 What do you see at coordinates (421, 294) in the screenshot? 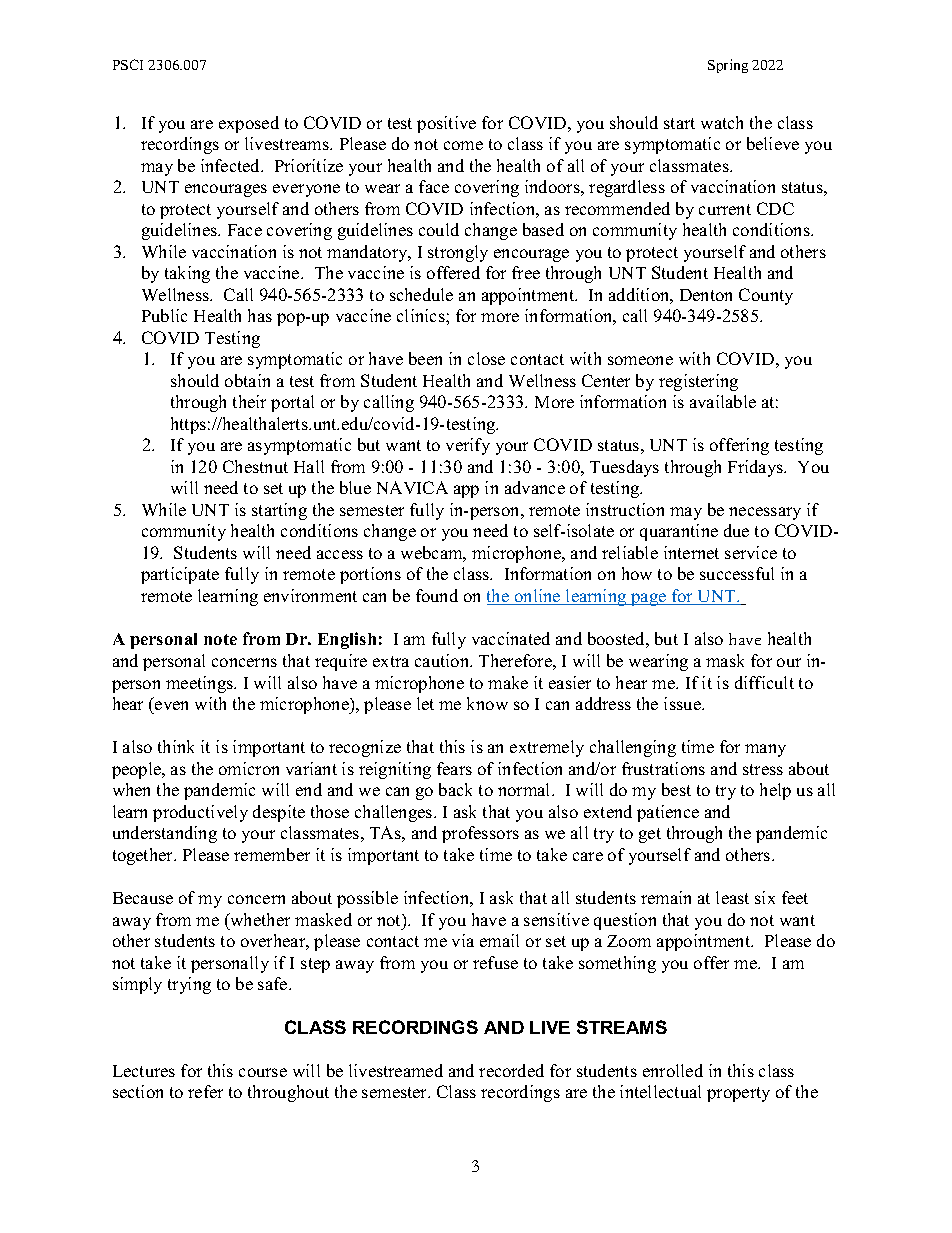
I see `schedule` at bounding box center [421, 294].
